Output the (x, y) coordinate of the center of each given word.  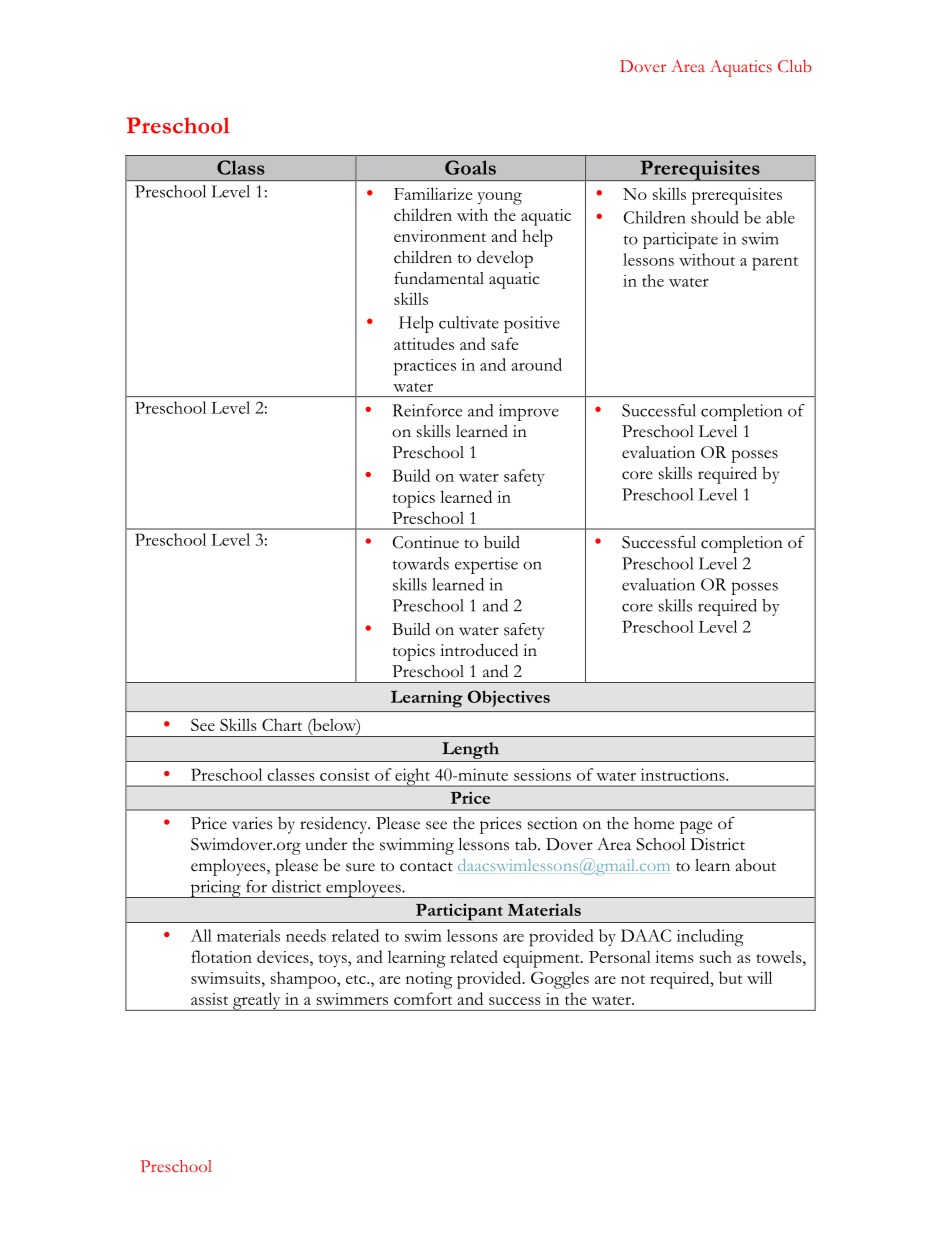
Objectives (509, 698)
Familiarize (433, 193)
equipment (542, 959)
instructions (684, 774)
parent (775, 263)
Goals (470, 167)
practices (425, 367)
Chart (282, 724)
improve (529, 412)
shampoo (304, 980)
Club (794, 66)
